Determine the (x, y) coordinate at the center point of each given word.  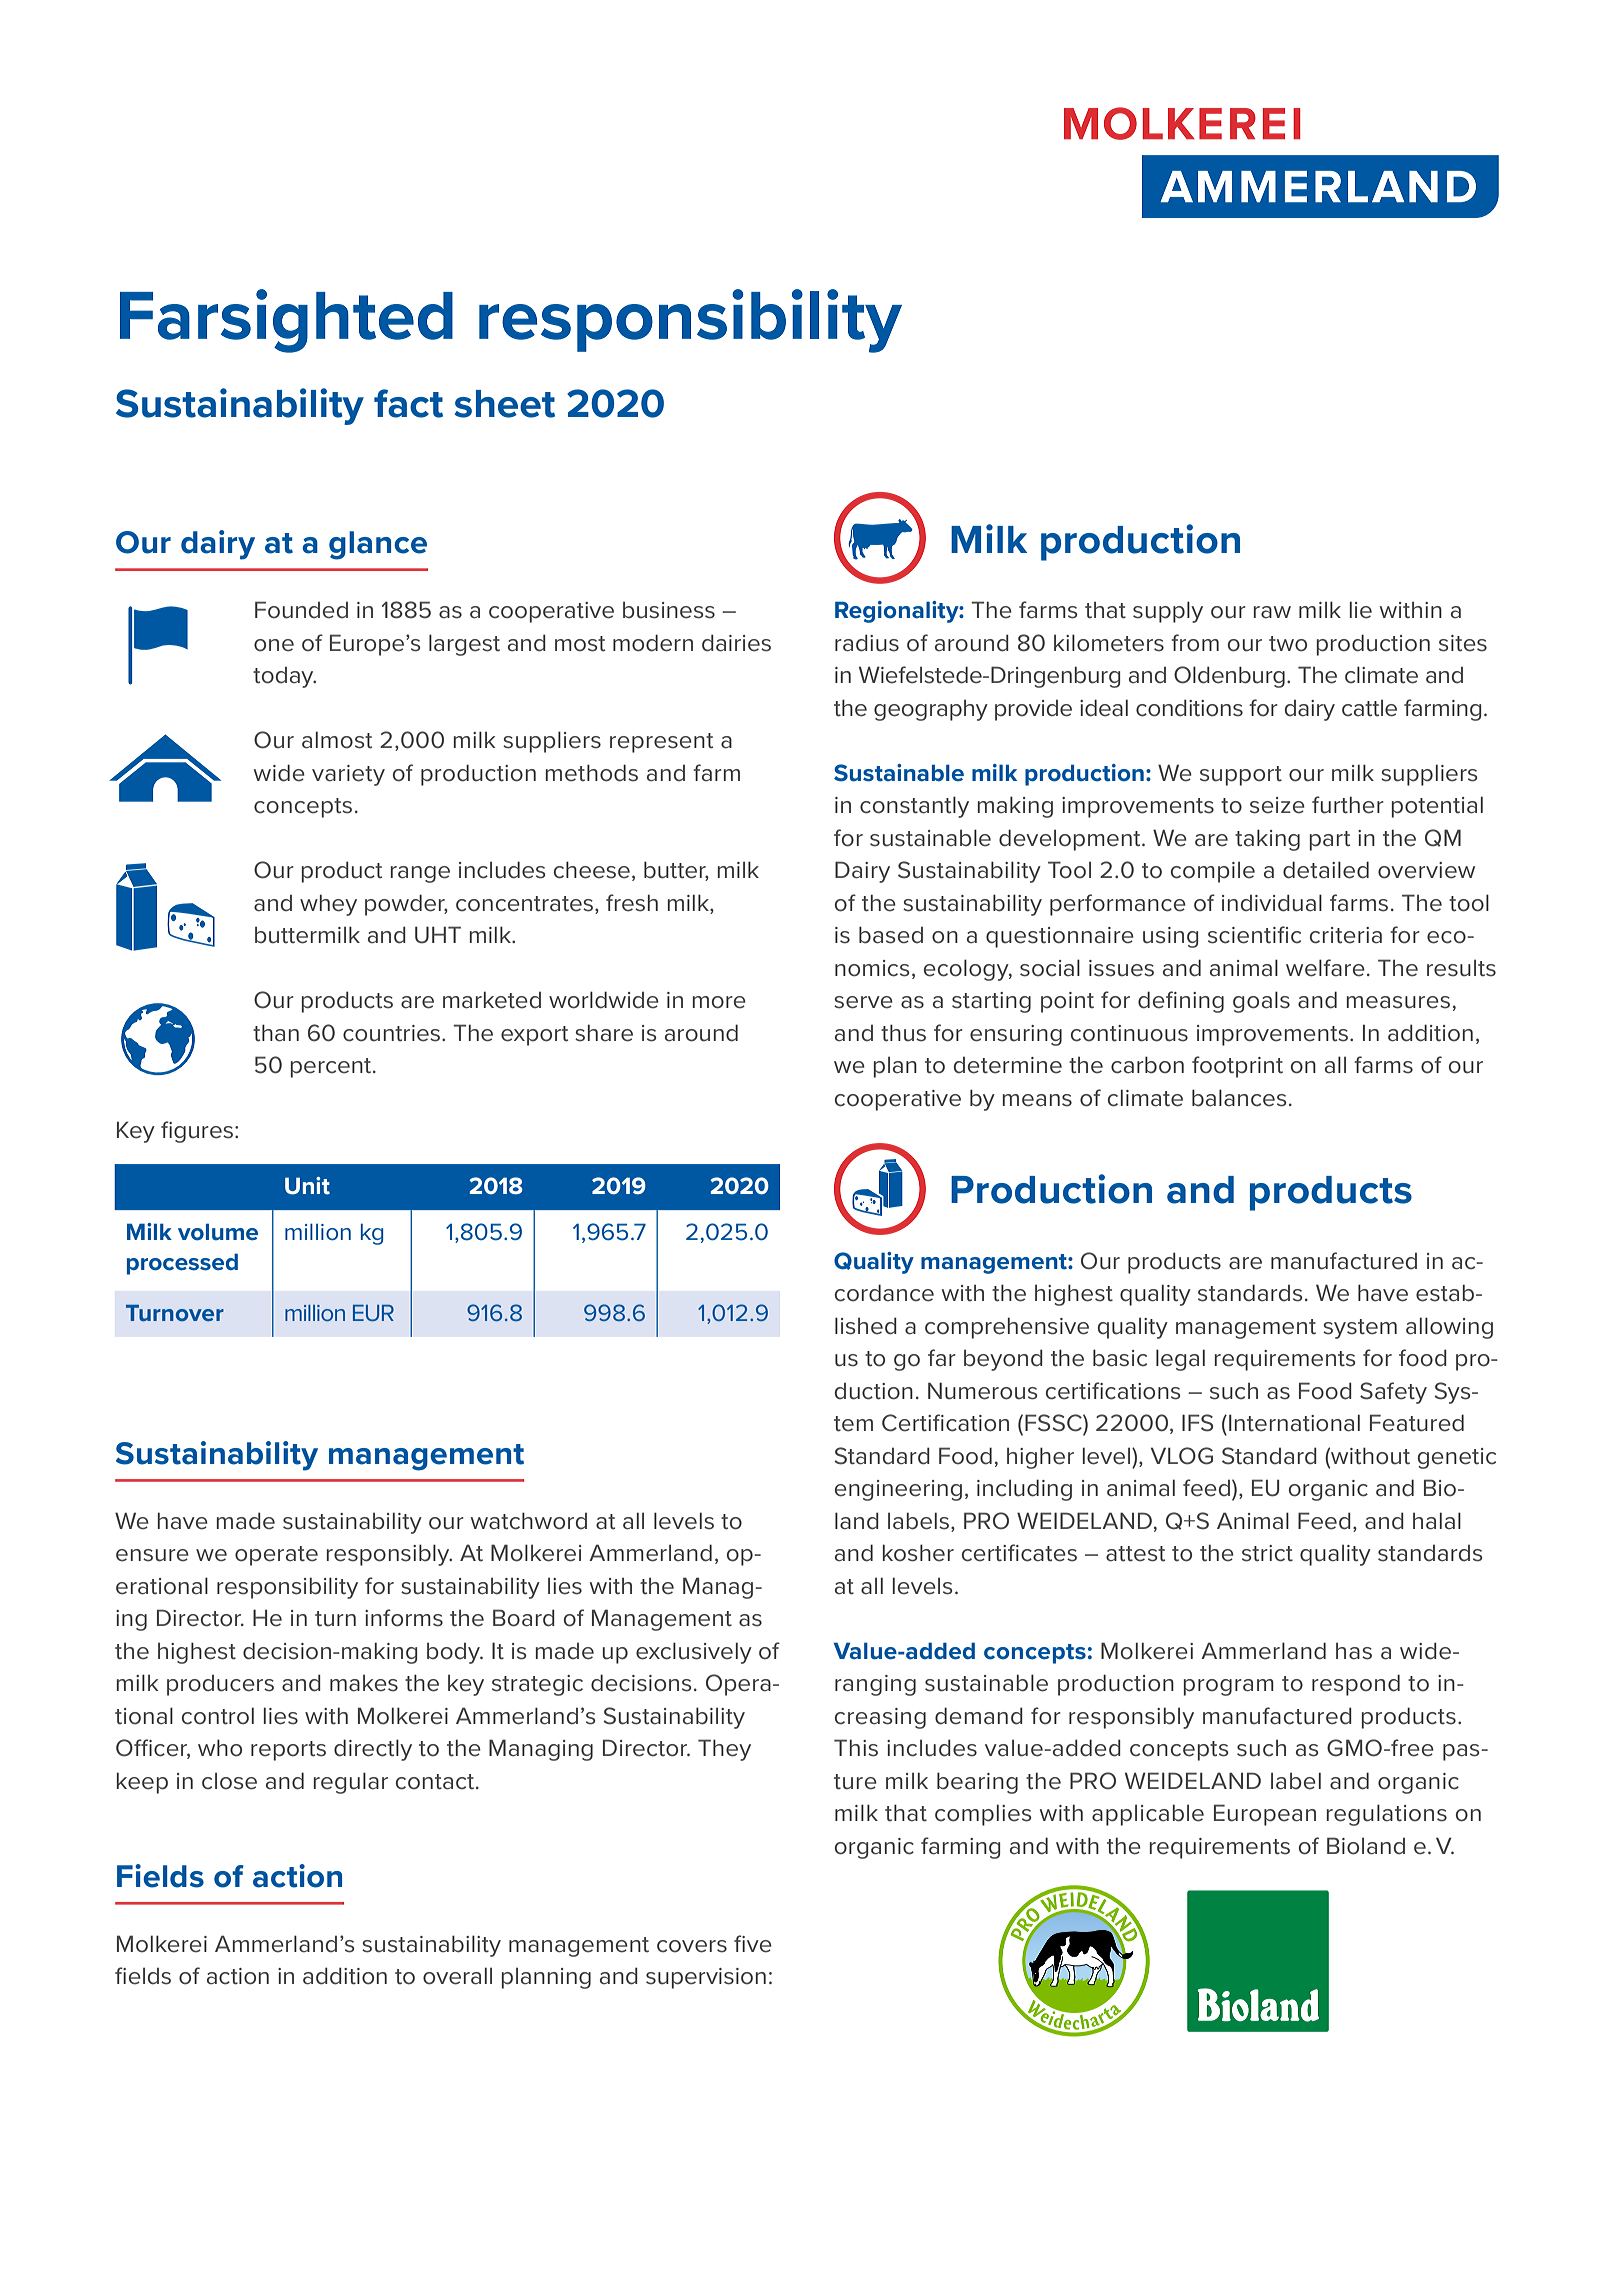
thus (903, 1033)
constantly (914, 807)
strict (1267, 1553)
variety (348, 775)
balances (1239, 1098)
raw (1272, 612)
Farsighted (286, 321)
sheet (504, 404)
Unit (307, 1186)
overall (457, 1976)
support (1241, 776)
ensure (152, 1555)
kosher (918, 1553)
